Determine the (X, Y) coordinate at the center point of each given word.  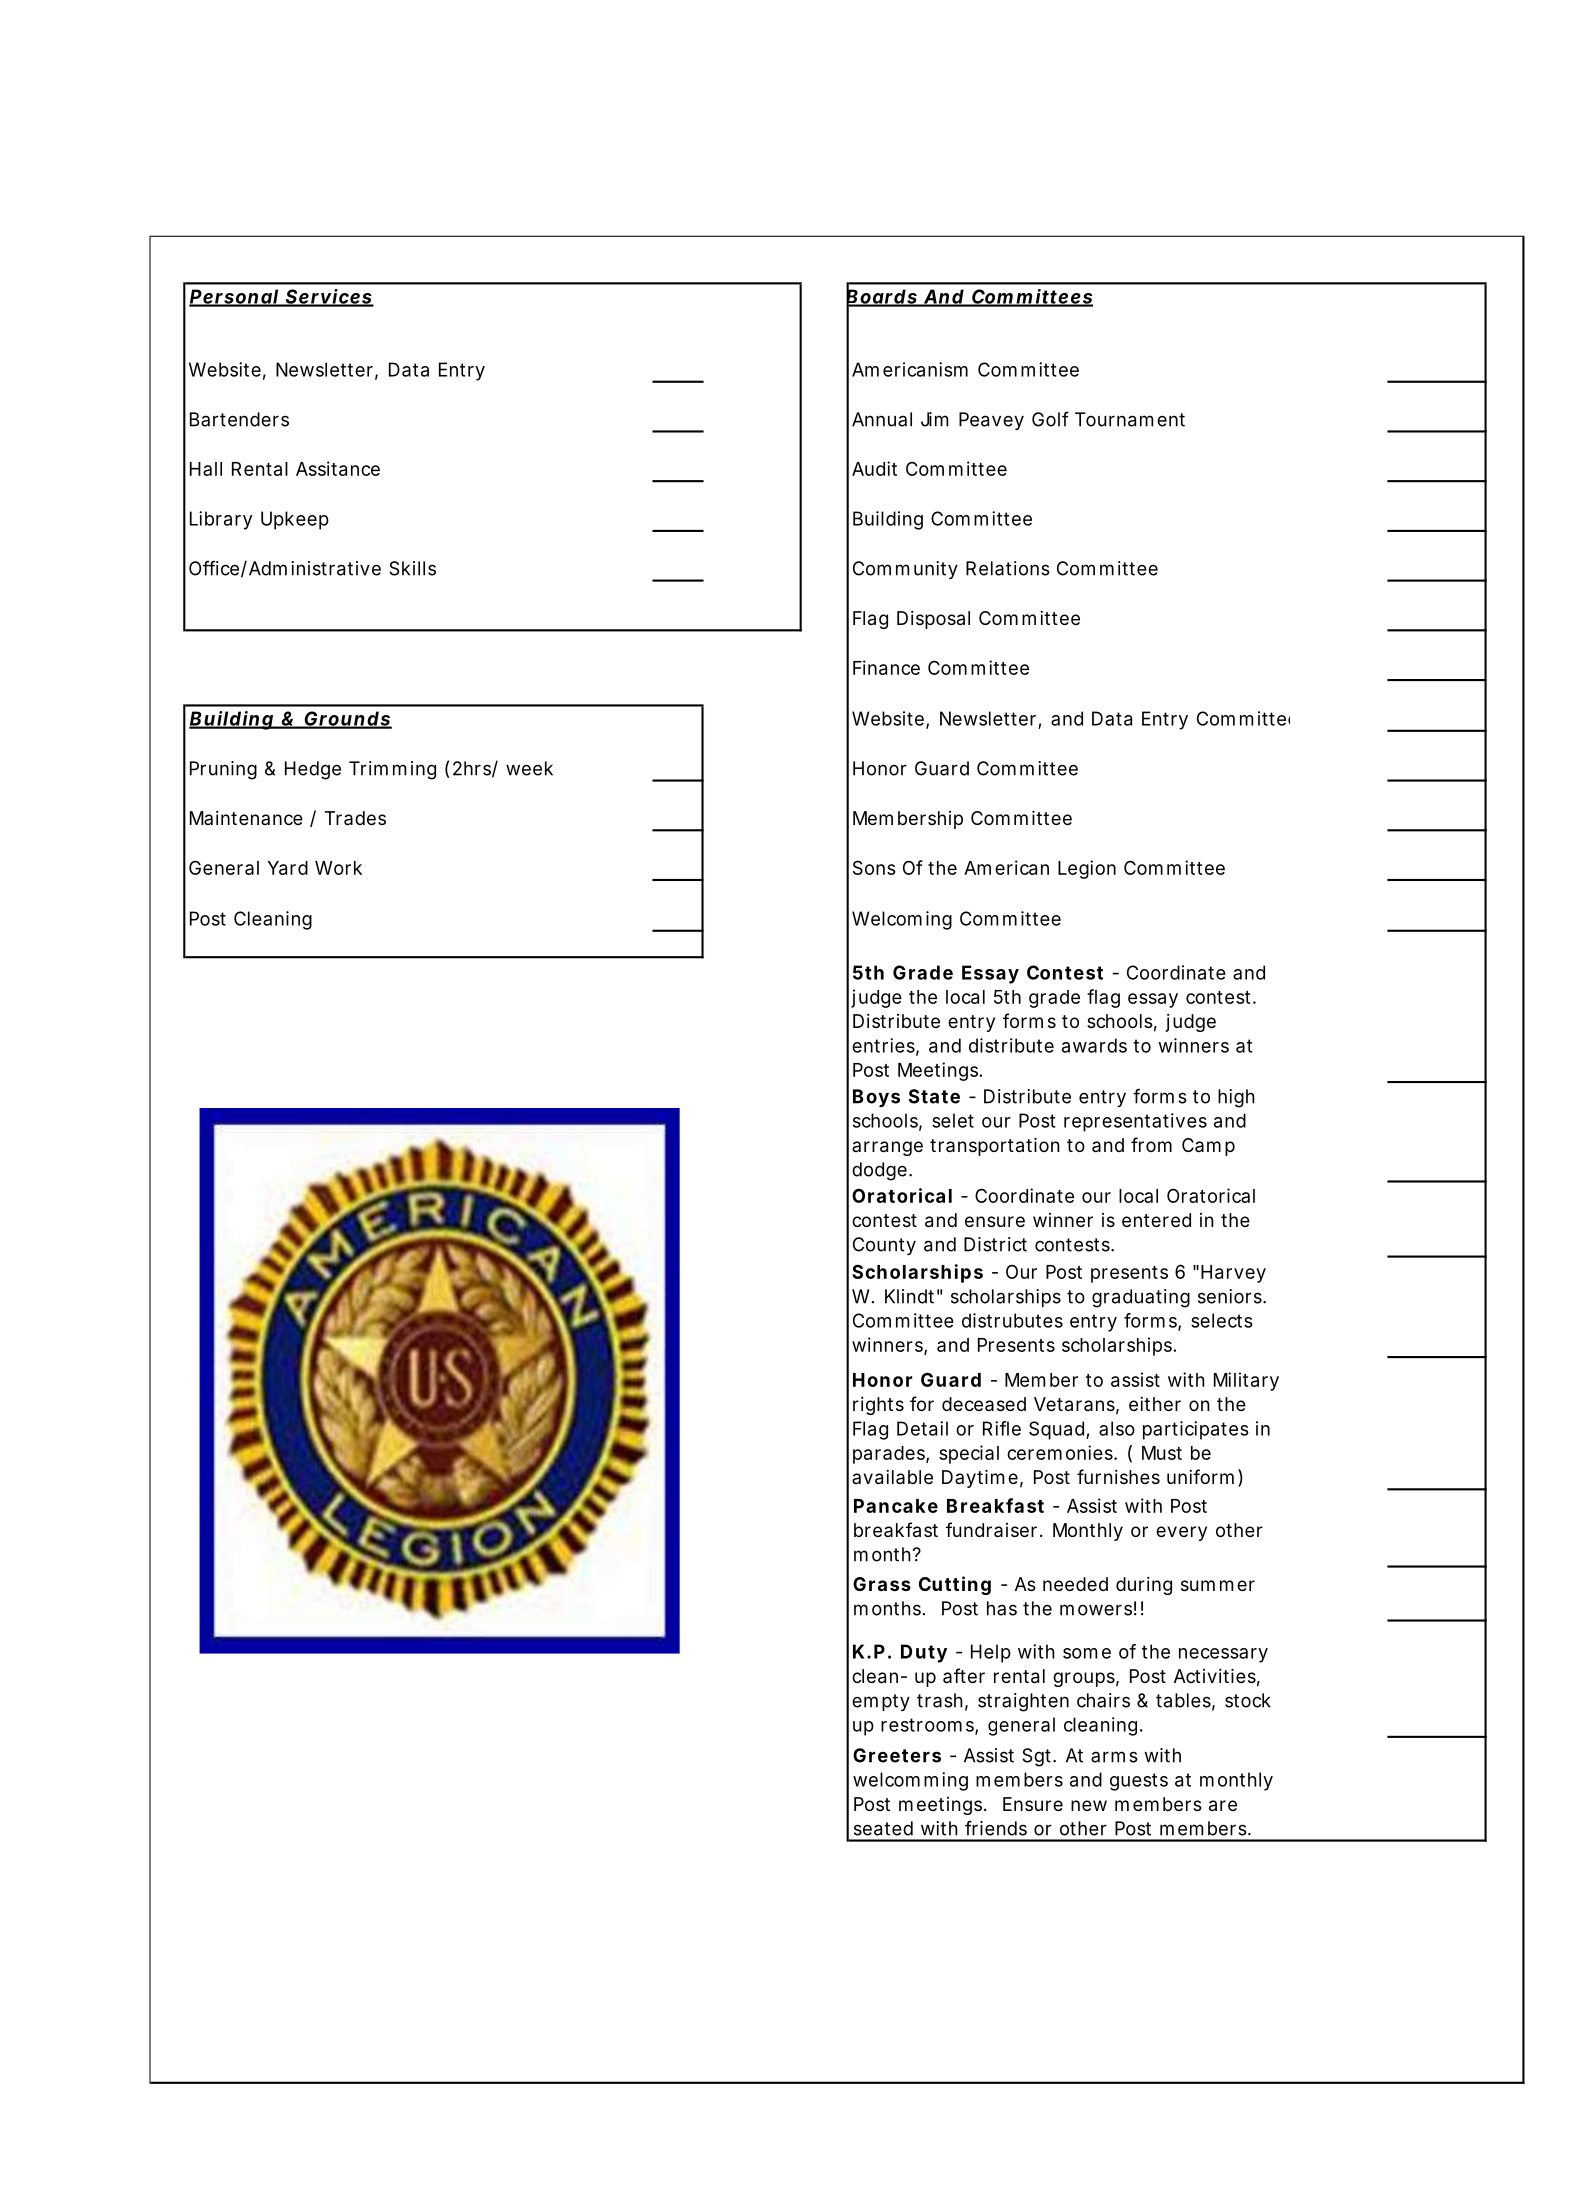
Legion (1087, 869)
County (884, 1246)
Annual (882, 419)
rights (878, 1406)
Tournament (1130, 419)
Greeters (897, 1755)
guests (1139, 1782)
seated (883, 1828)
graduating (1141, 1298)
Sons (874, 867)
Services (328, 297)
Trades (355, 818)
